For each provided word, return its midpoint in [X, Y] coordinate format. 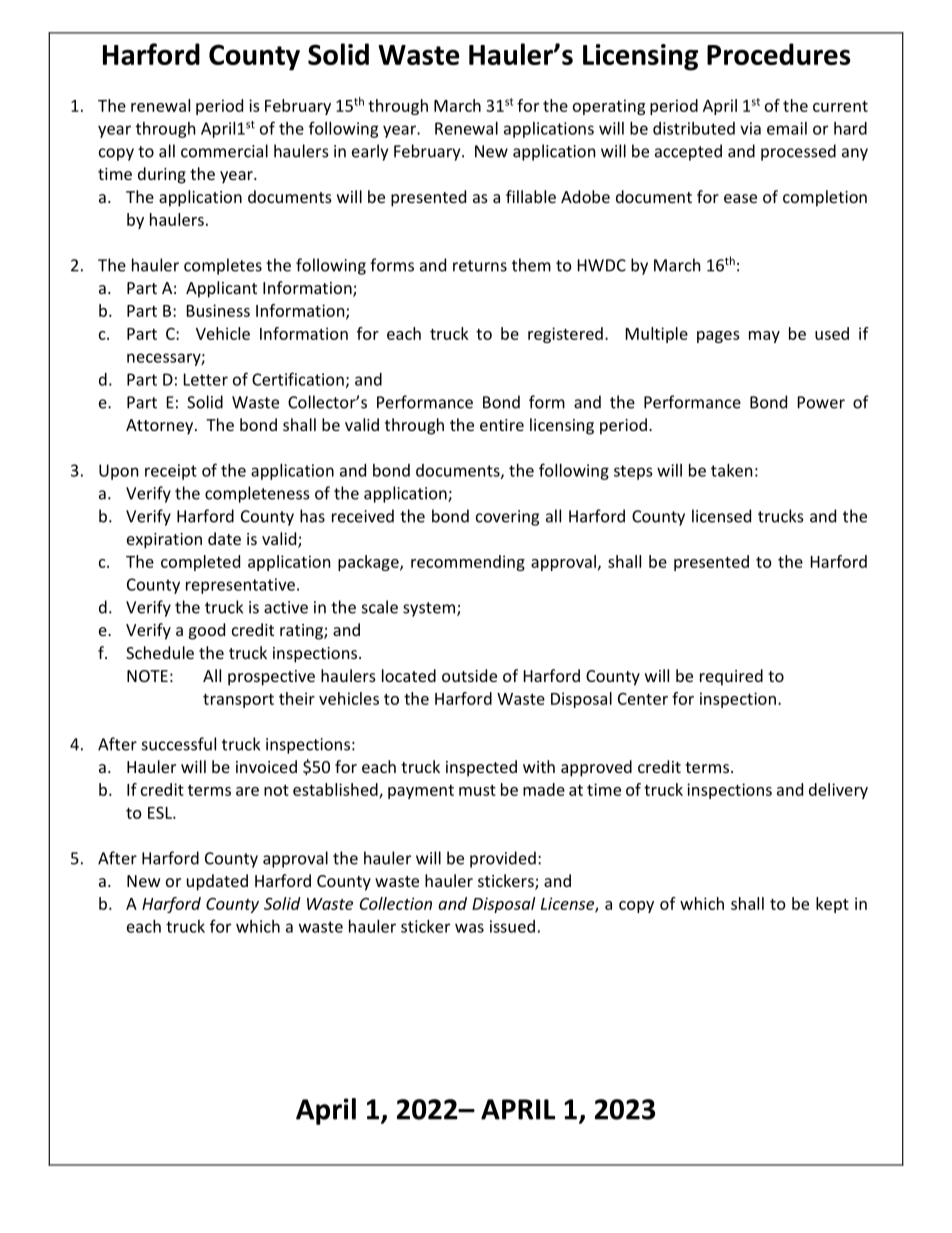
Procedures [778, 54]
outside [469, 675]
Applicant [221, 289]
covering [507, 518]
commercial [224, 151]
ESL [161, 812]
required [731, 677]
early [370, 152]
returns [480, 266]
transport [238, 701]
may [764, 337]
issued [512, 926]
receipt [171, 472]
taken [731, 470]
